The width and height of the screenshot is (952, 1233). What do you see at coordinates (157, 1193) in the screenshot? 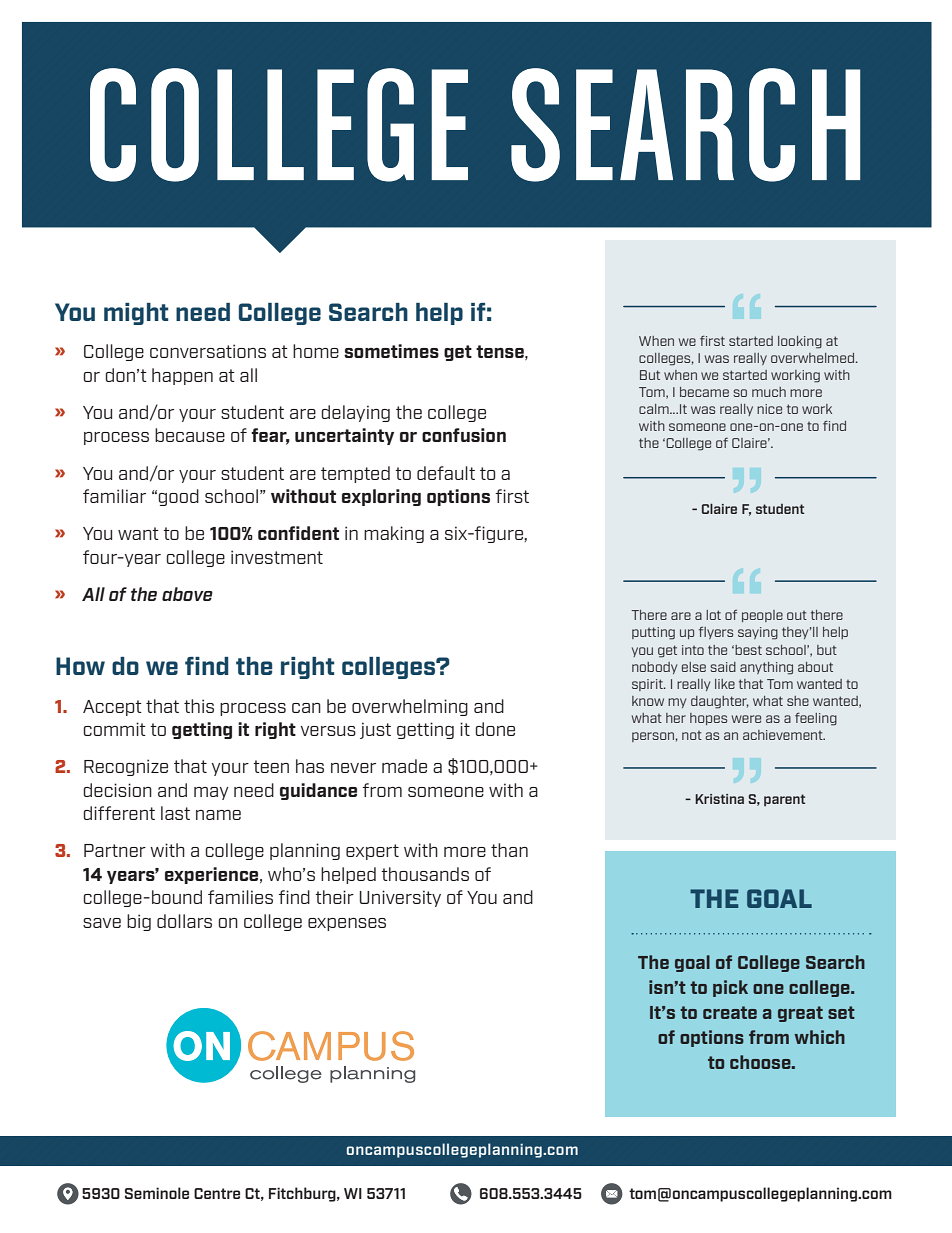
I see `Seminole` at bounding box center [157, 1193].
